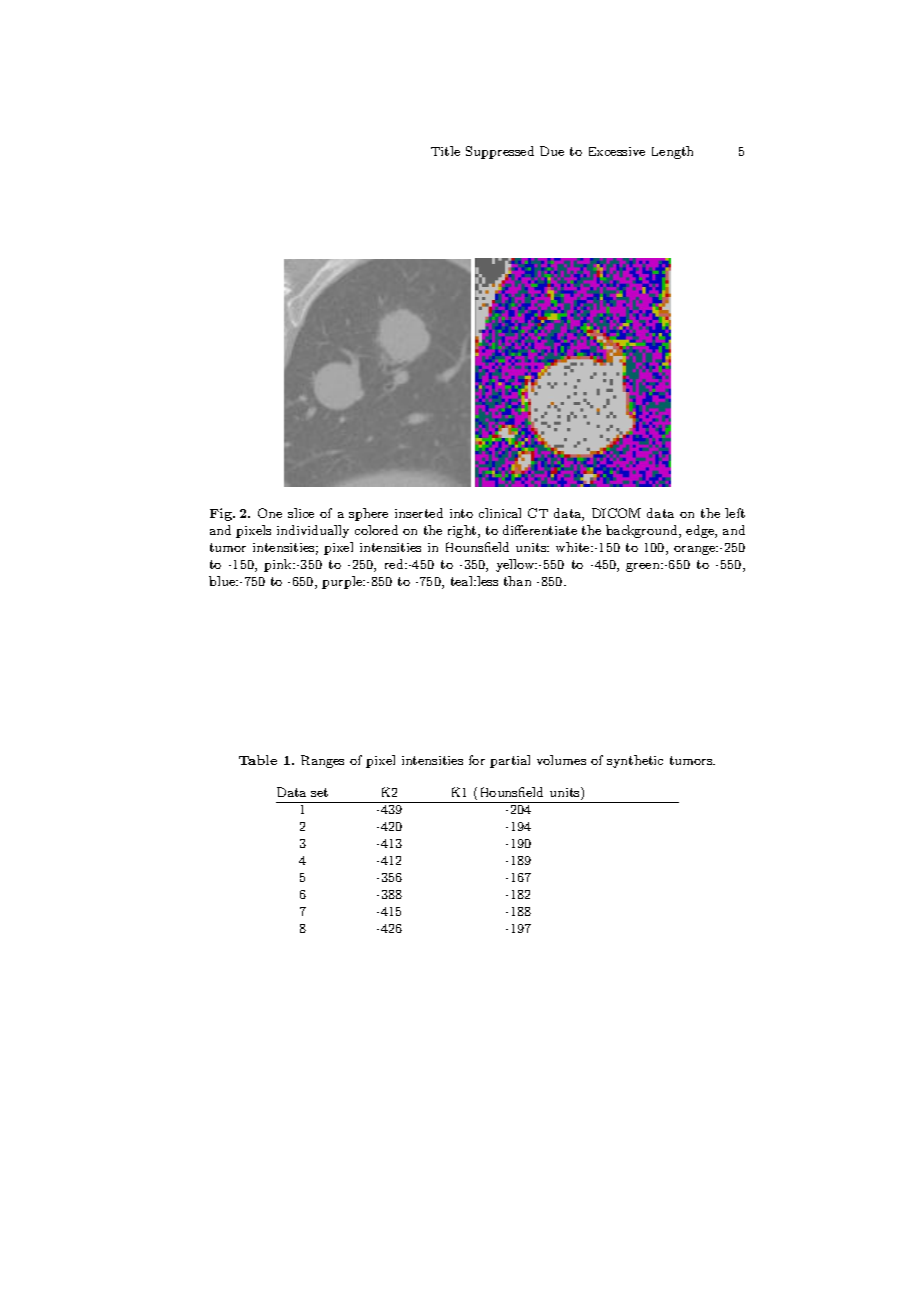  I want to click on Suppressed, so click(500, 152).
